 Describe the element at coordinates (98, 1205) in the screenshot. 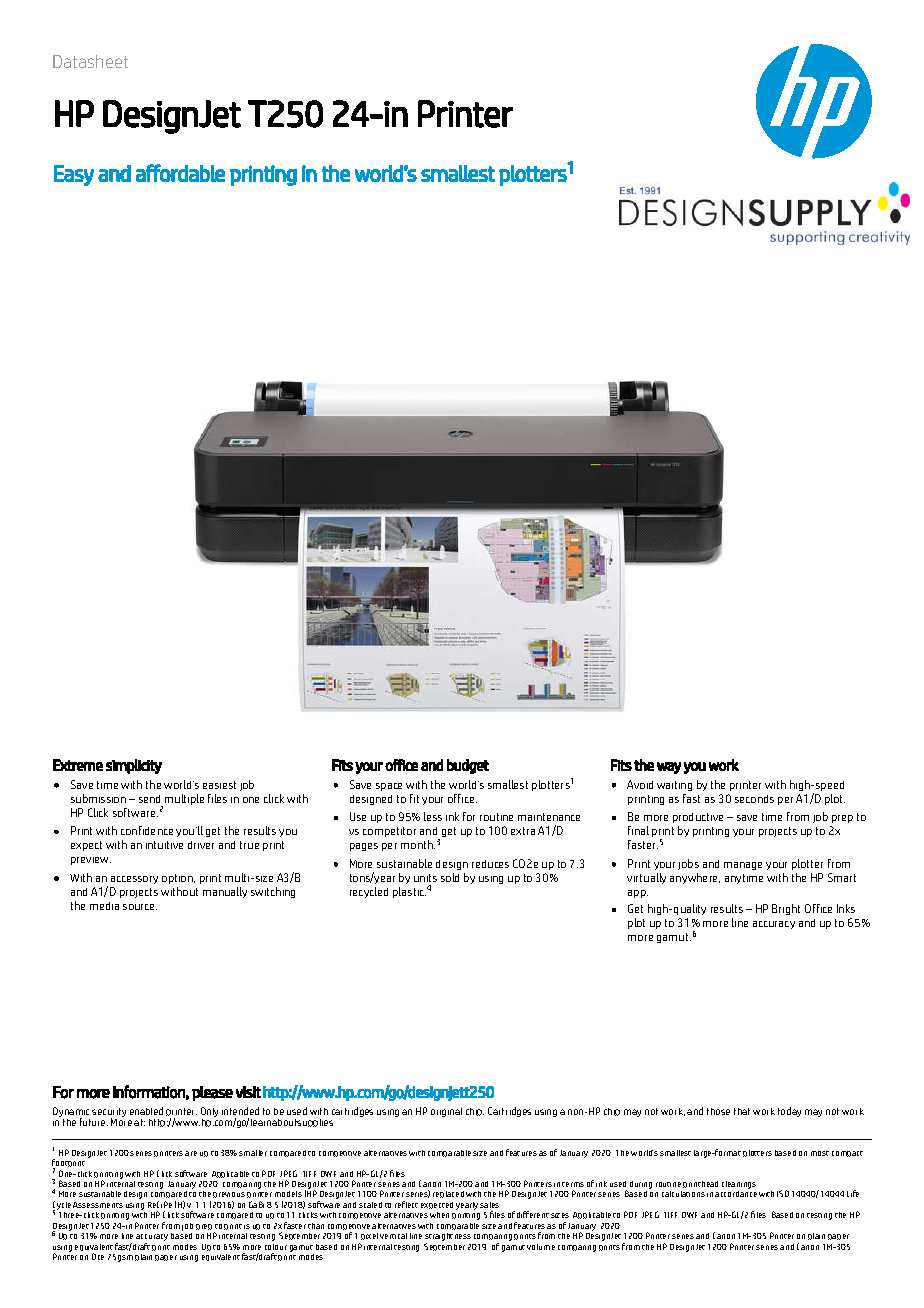

I see `Assessments` at that location.
